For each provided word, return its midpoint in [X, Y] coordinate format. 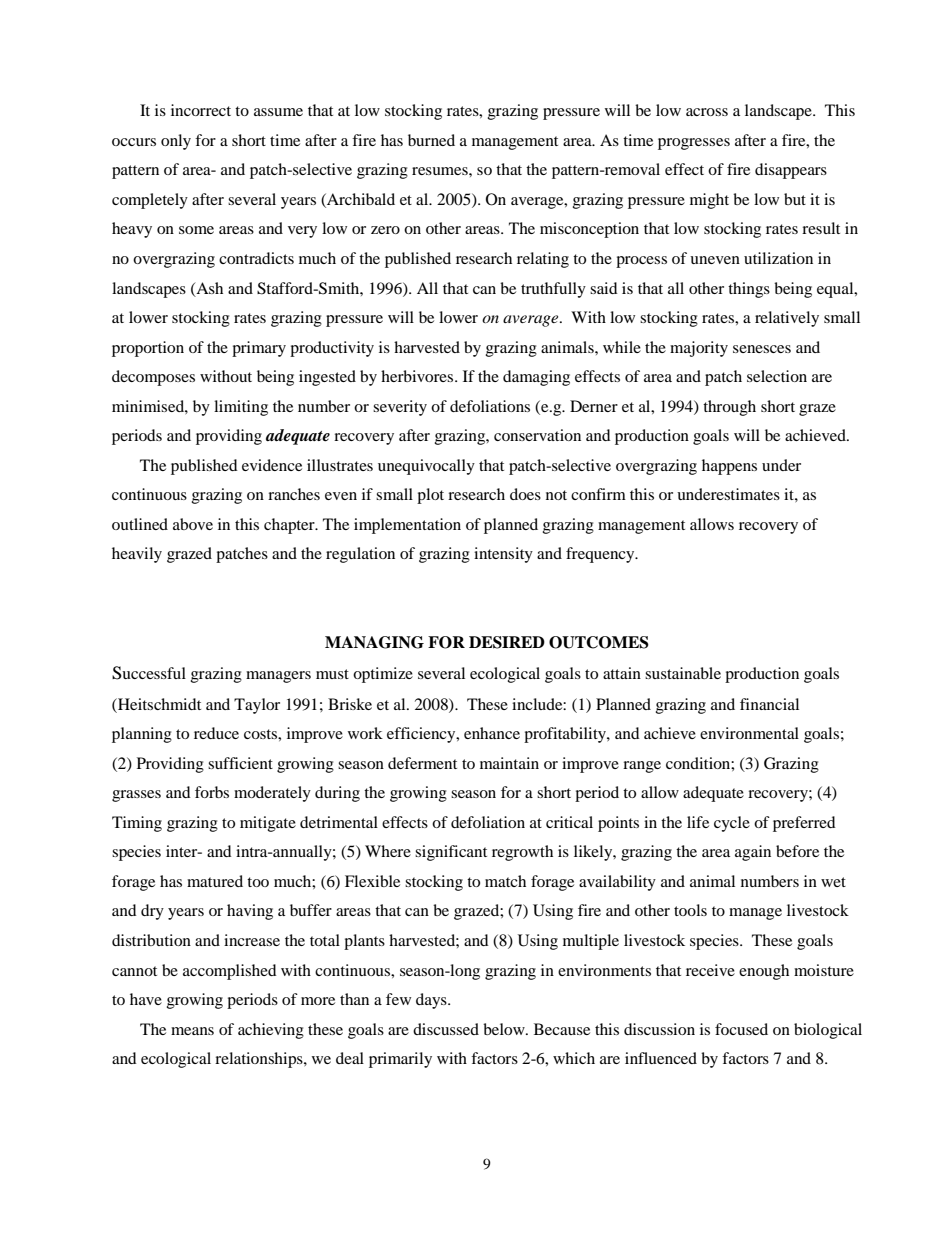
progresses [694, 144]
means [192, 1031]
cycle [732, 824]
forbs [212, 792]
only [176, 142]
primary [259, 349]
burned [431, 140]
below [505, 1029]
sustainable [683, 673]
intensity [503, 555]
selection [777, 376]
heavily [137, 555]
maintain [509, 763]
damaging [536, 378]
